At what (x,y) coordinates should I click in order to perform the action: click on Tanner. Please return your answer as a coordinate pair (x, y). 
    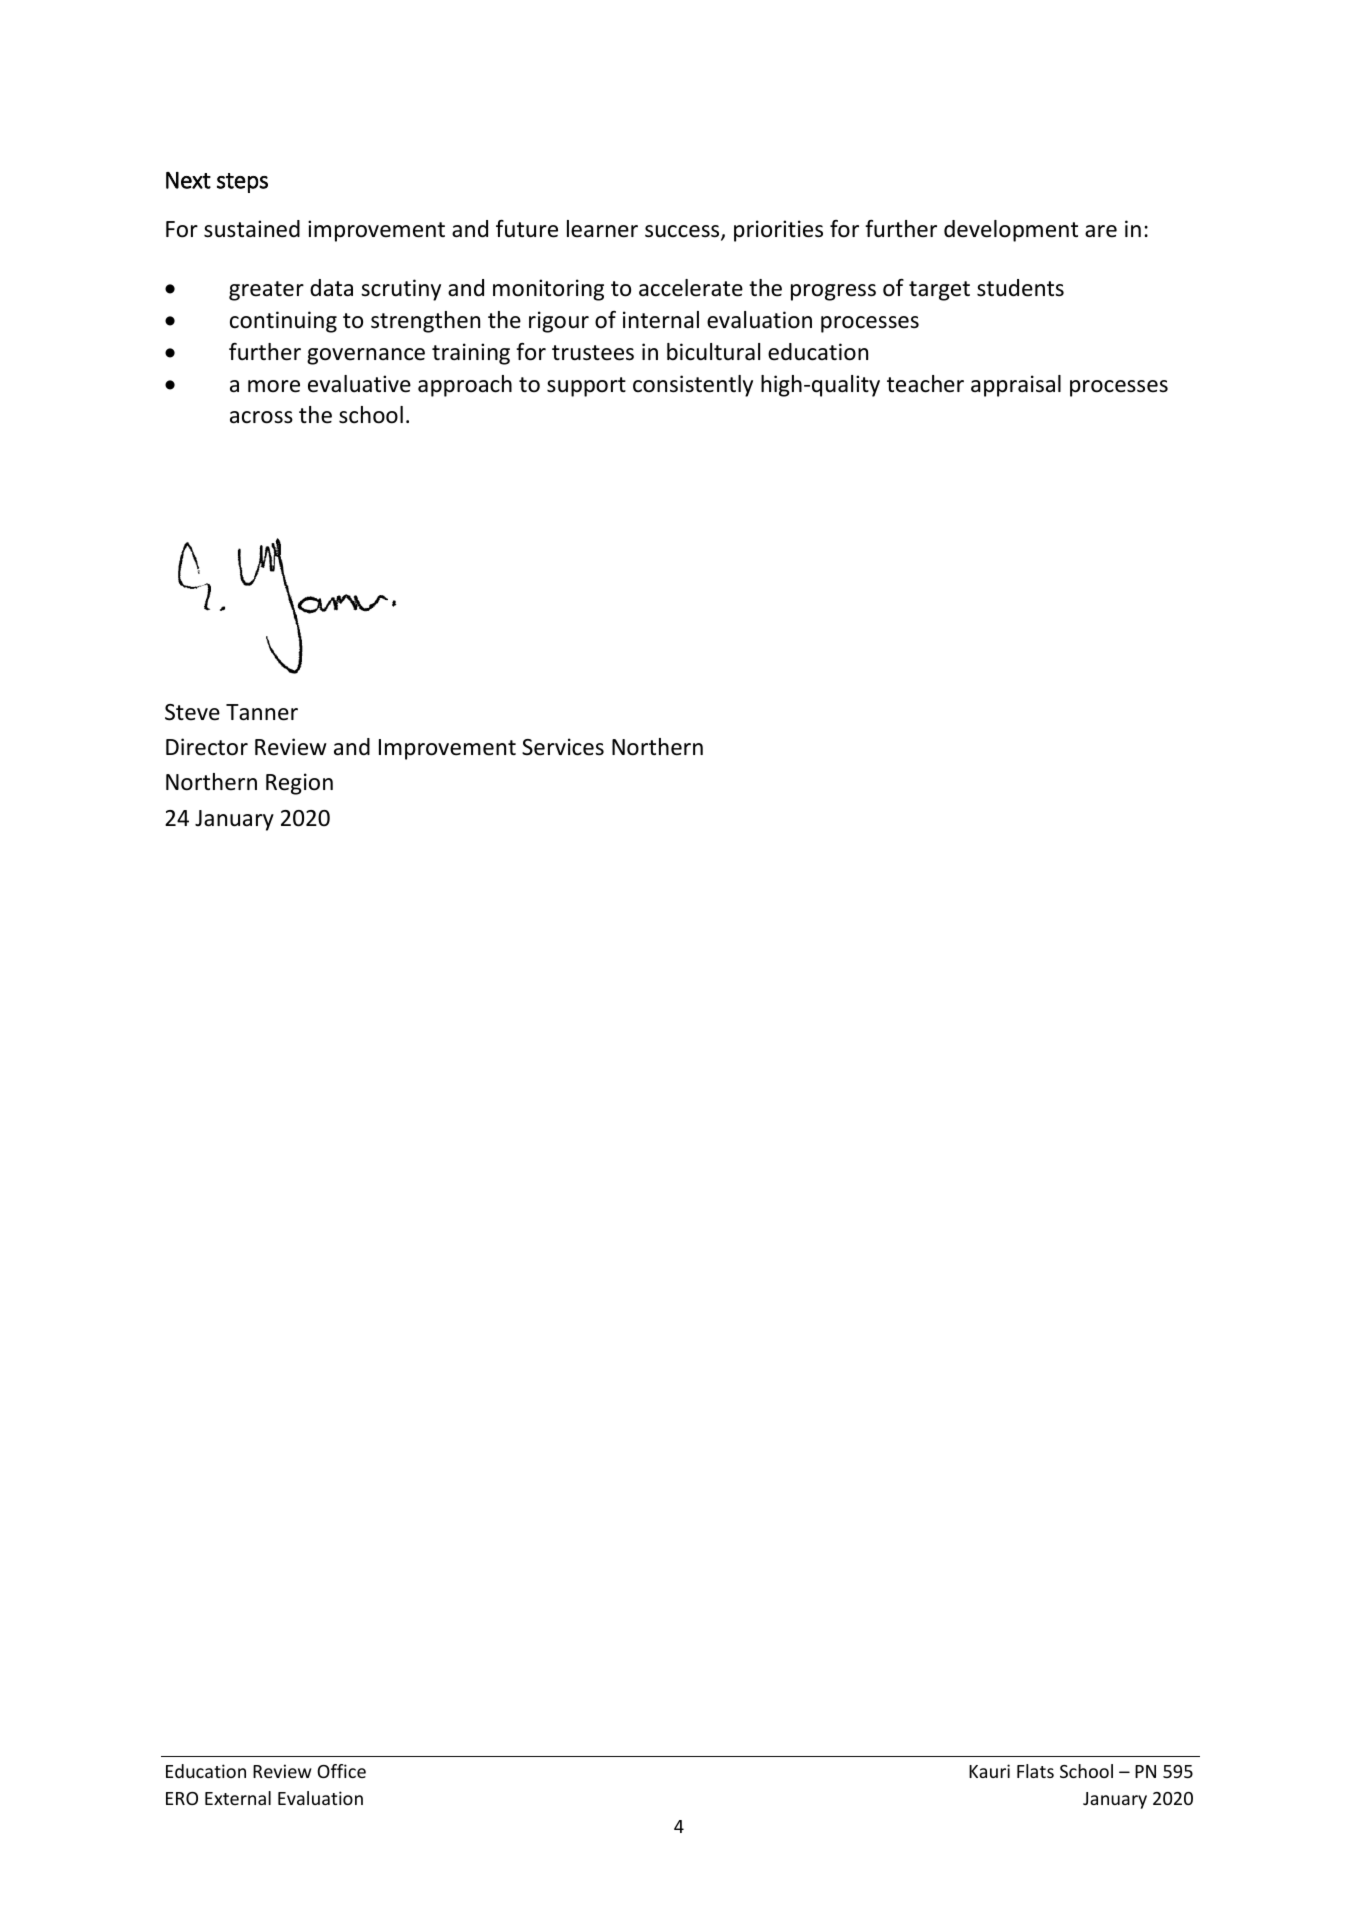
    Looking at the image, I should click on (262, 712).
